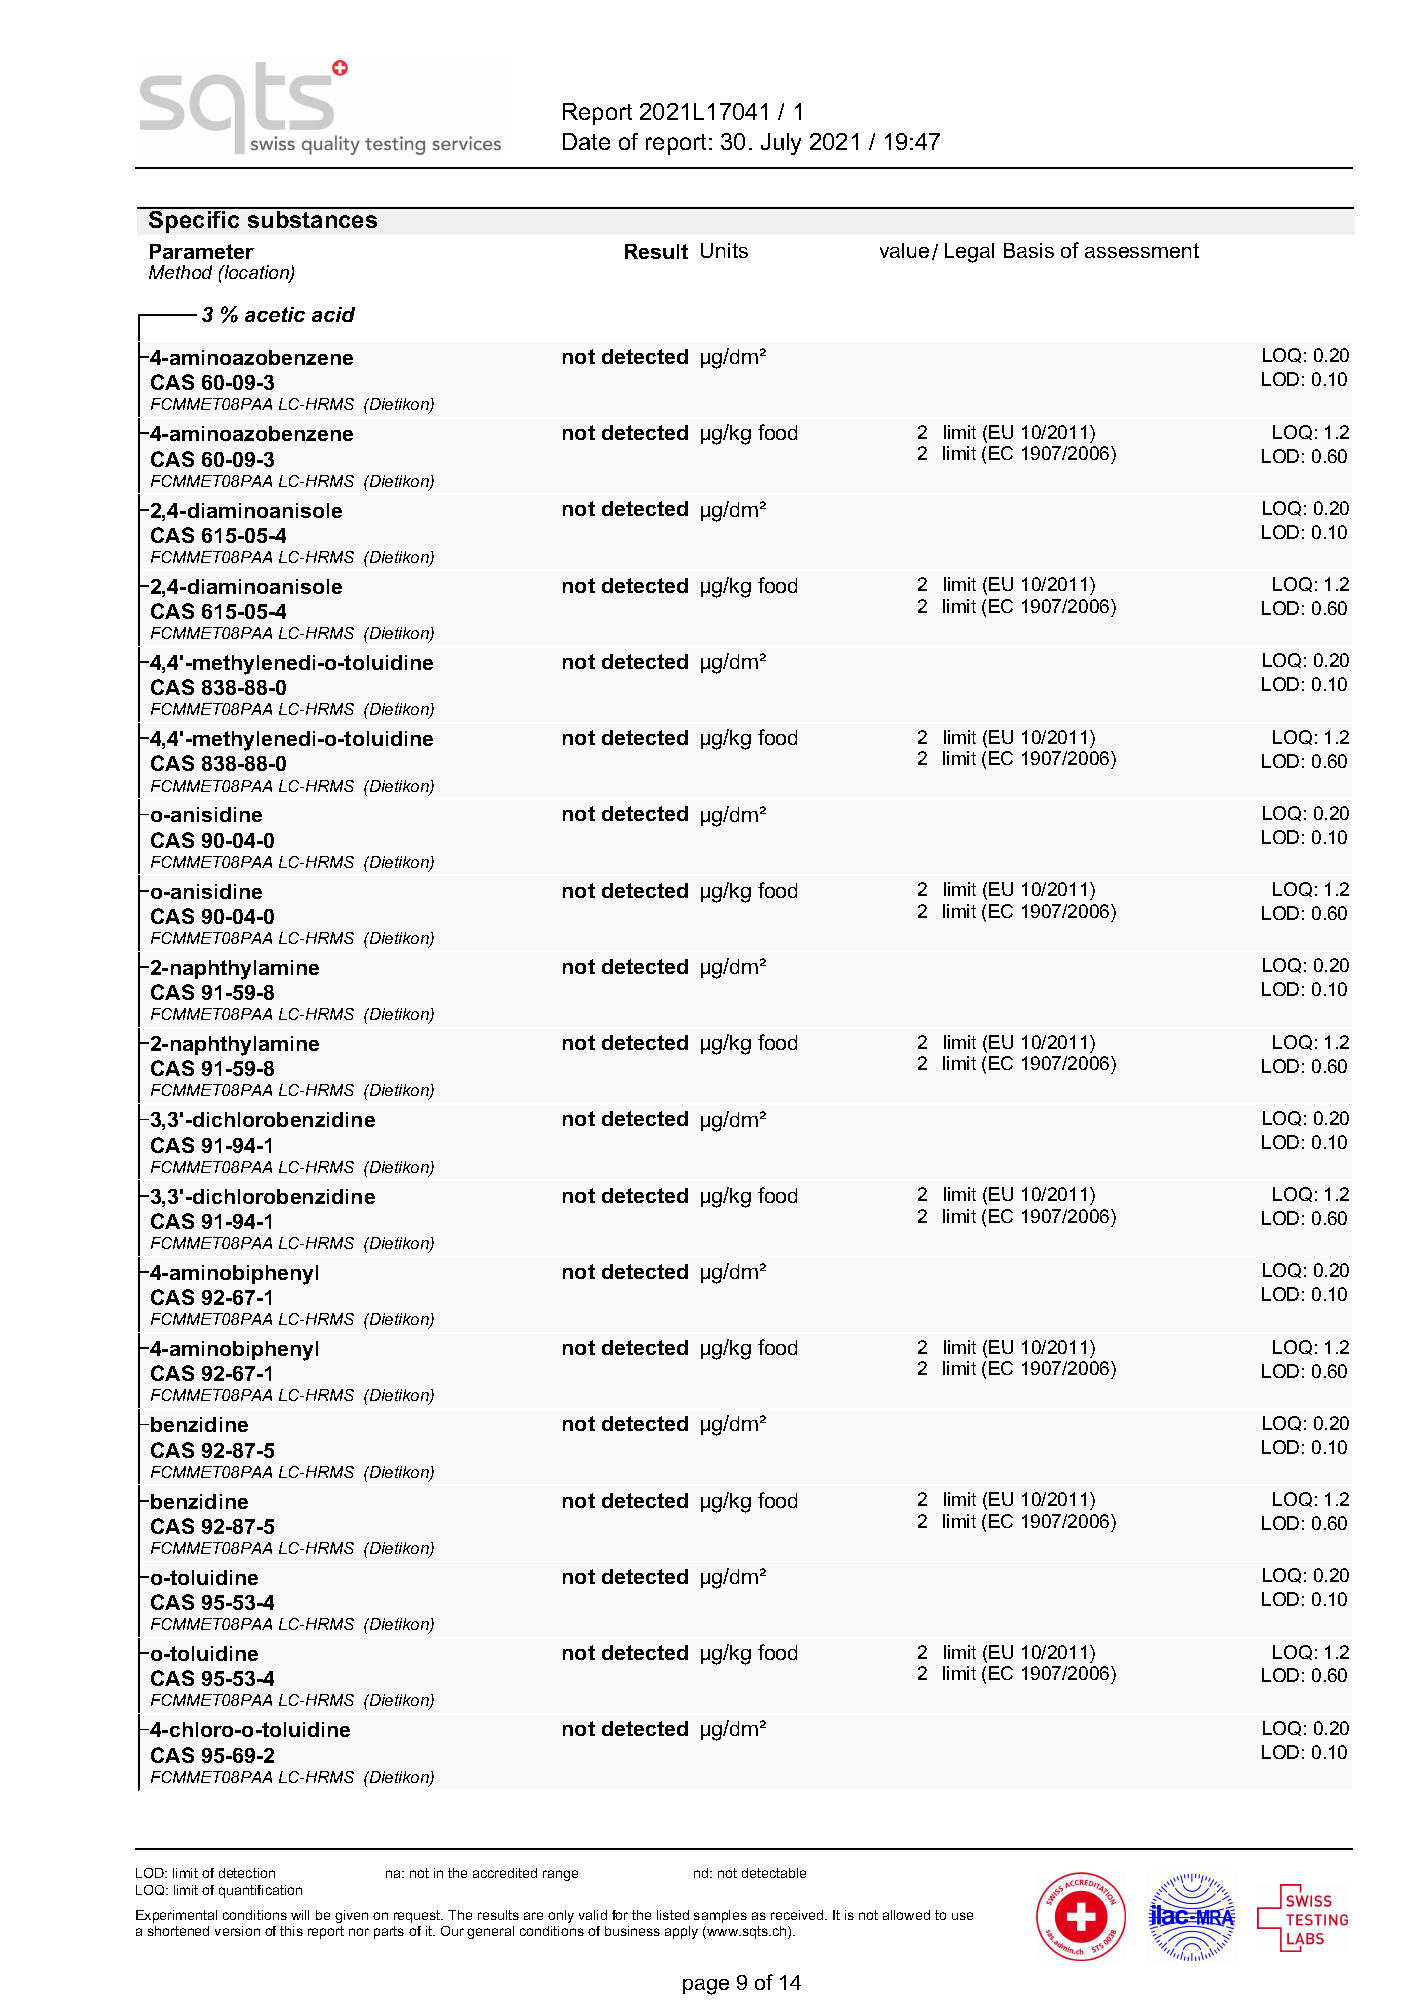 Image resolution: width=1420 pixels, height=2010 pixels. I want to click on detection, so click(247, 1873).
